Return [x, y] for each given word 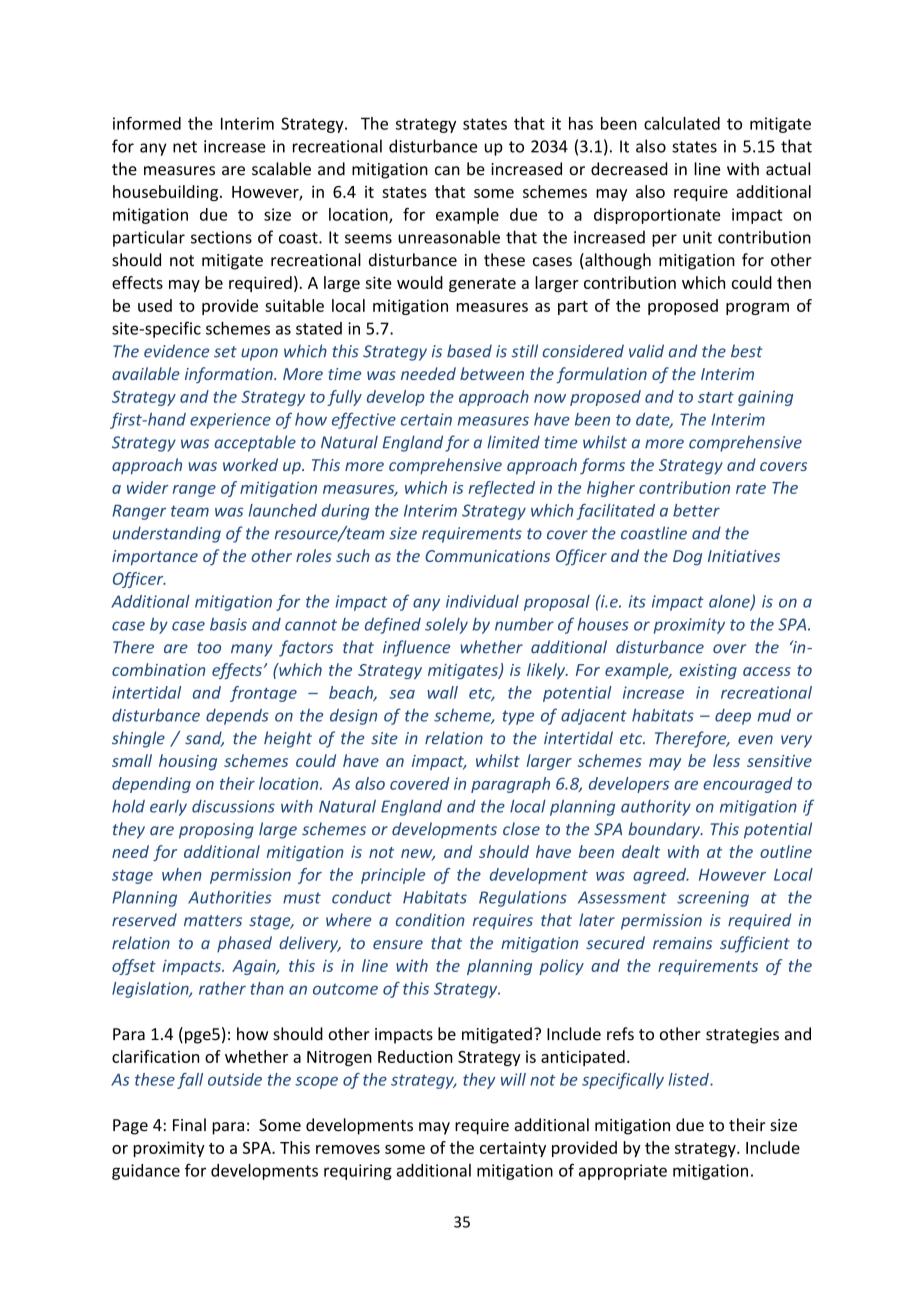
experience [230, 421]
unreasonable [449, 237]
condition [430, 920]
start [716, 397]
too [209, 648]
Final [189, 1125]
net [185, 147]
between [492, 373]
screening [713, 899]
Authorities [230, 897]
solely [446, 626]
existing [708, 671]
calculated [682, 123]
